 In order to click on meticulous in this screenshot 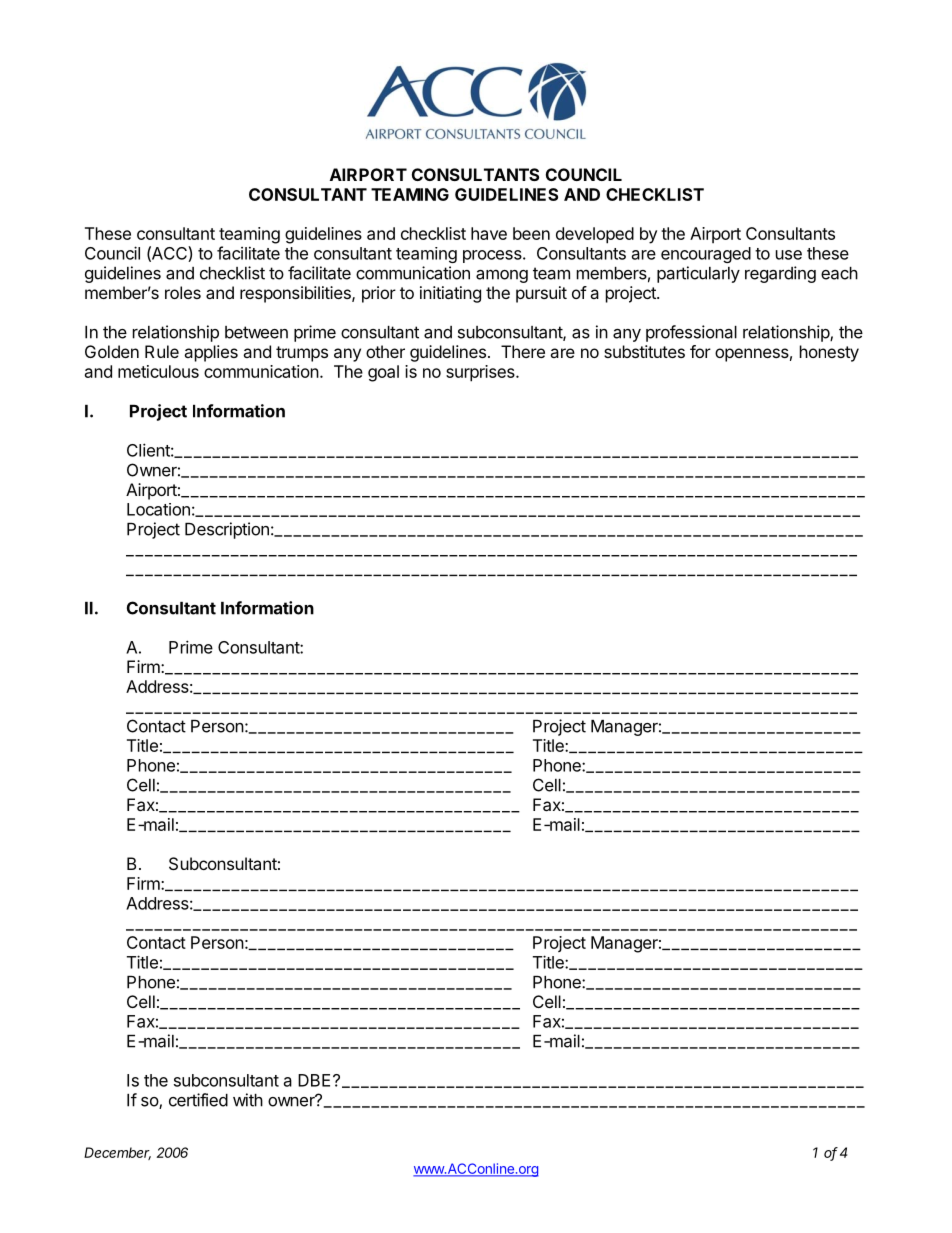, I will do `click(158, 371)`.
